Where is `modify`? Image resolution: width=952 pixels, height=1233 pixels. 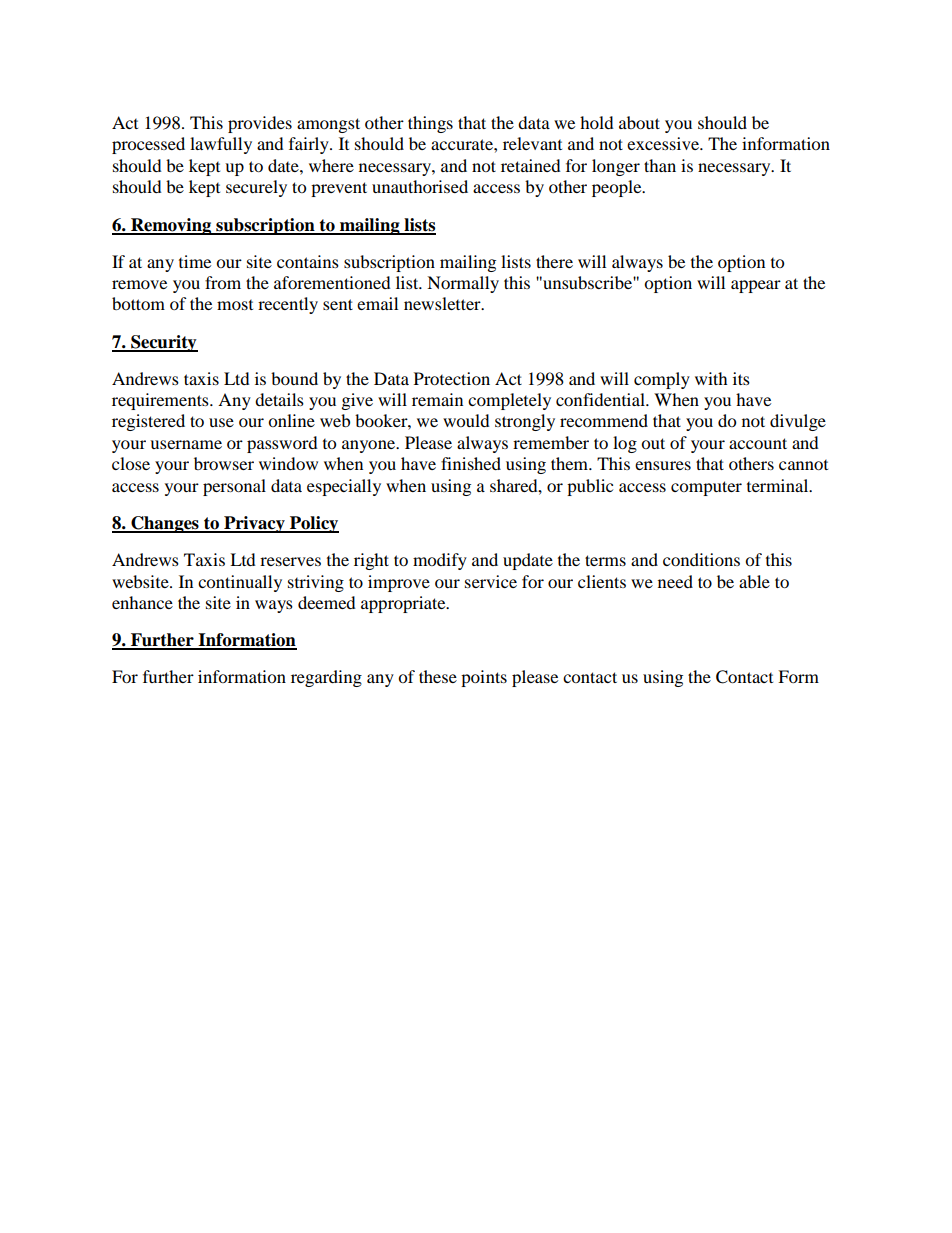 modify is located at coordinates (440, 561).
